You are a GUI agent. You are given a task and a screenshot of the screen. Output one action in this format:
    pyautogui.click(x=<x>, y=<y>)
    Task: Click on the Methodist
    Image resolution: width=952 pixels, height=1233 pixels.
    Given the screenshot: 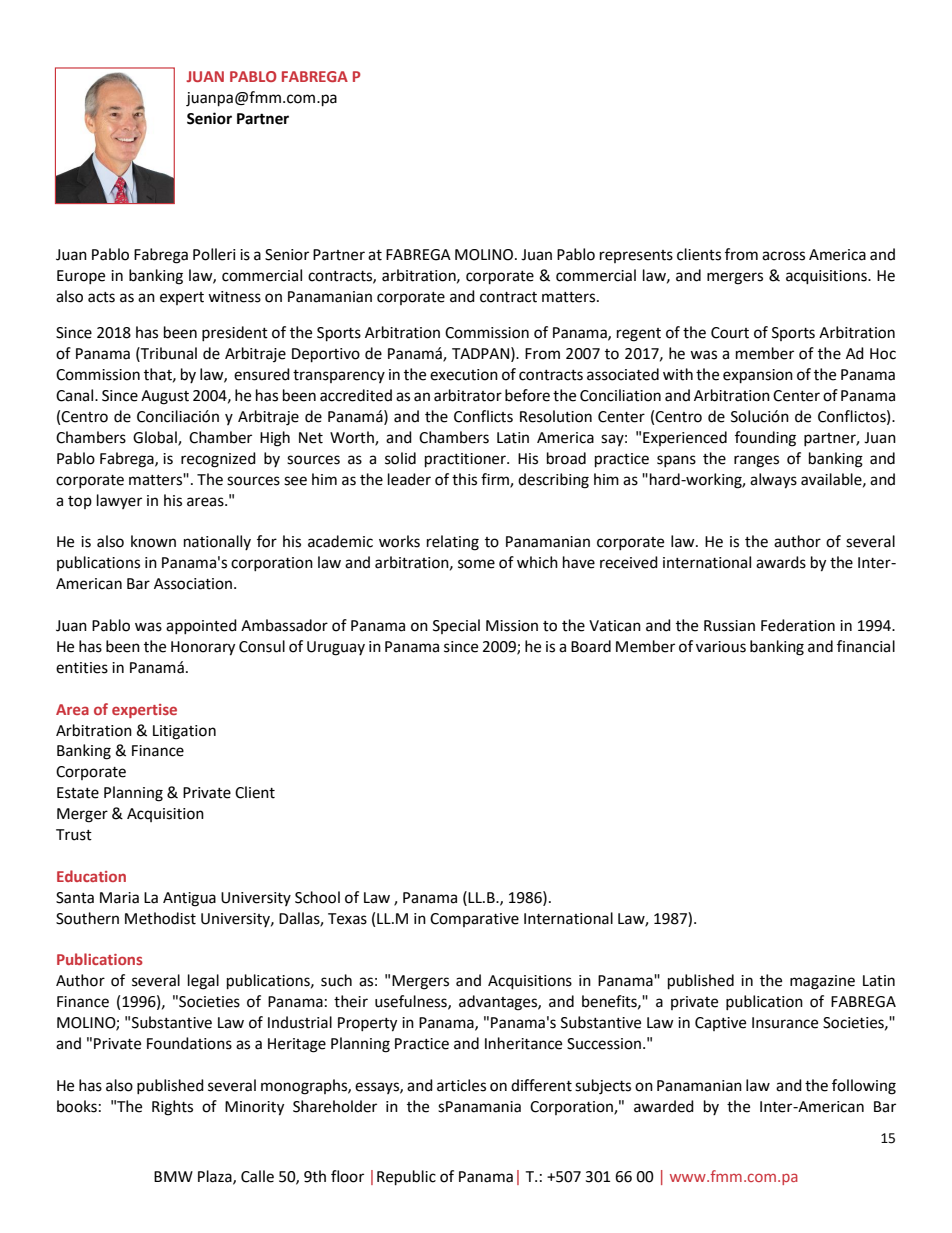 What is the action you would take?
    pyautogui.click(x=160, y=918)
